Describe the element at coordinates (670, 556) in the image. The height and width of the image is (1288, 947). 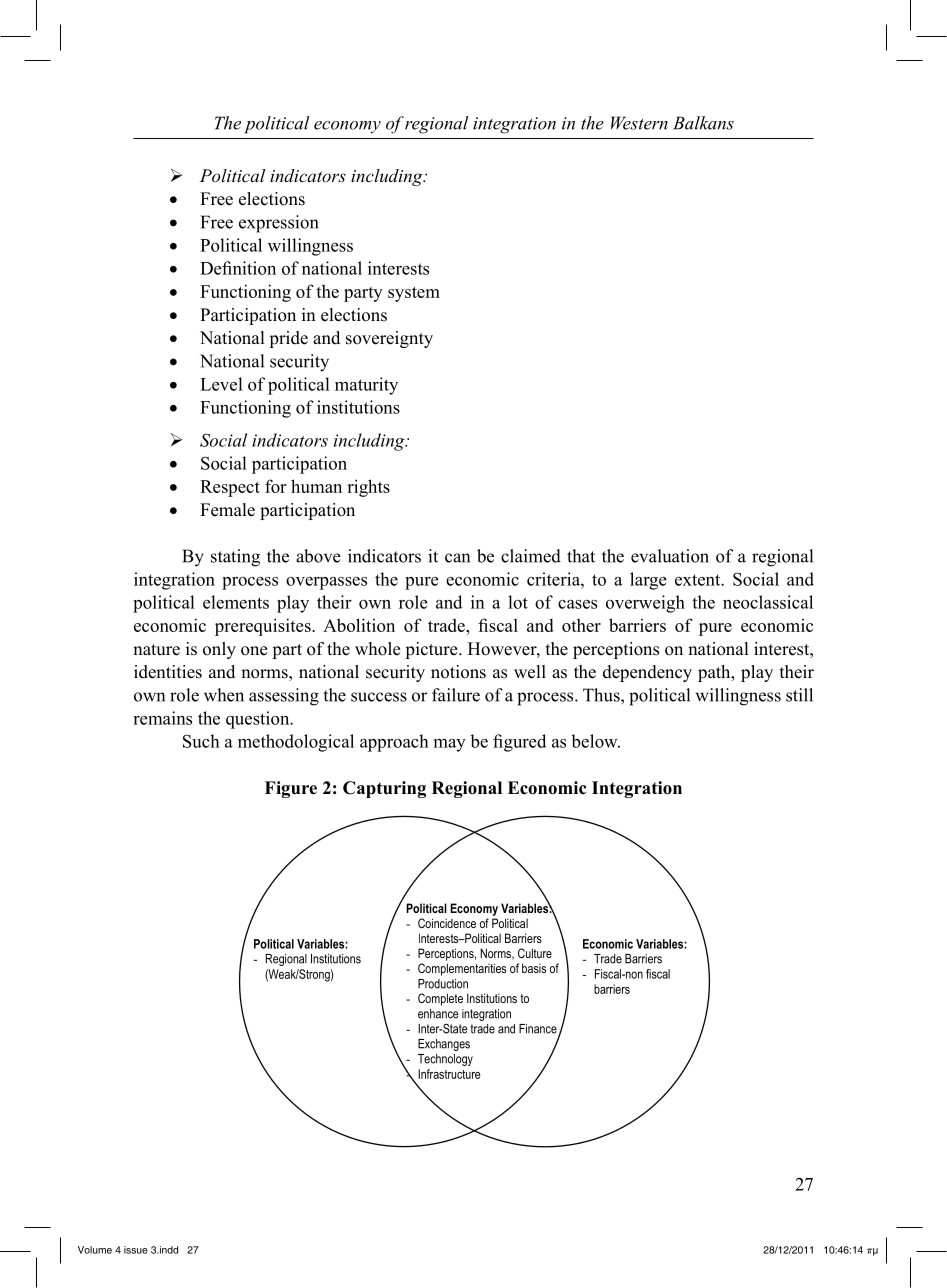
I see `evaluation` at that location.
